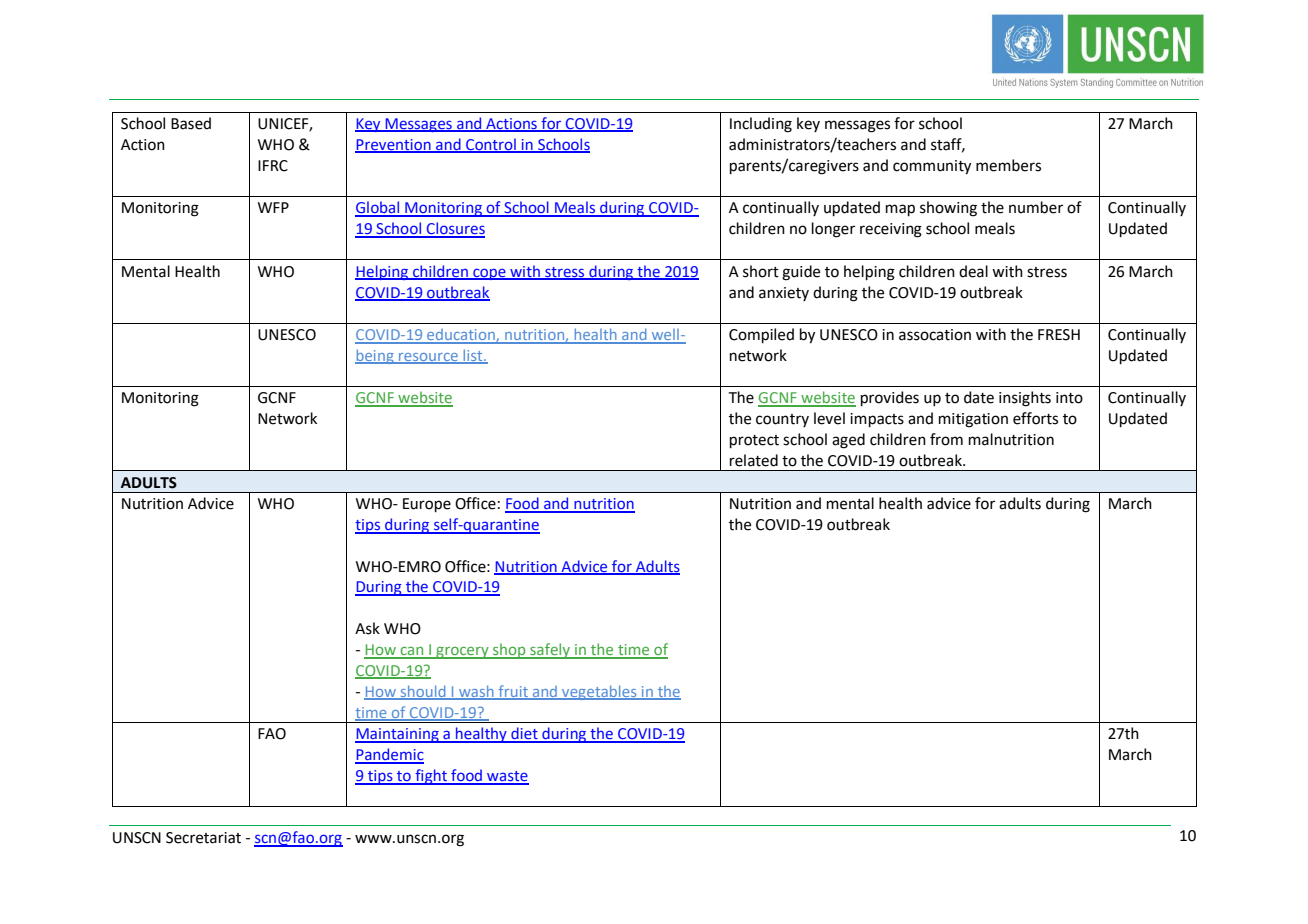 The height and width of the screenshot is (924, 1308). I want to click on from, so click(946, 439).
